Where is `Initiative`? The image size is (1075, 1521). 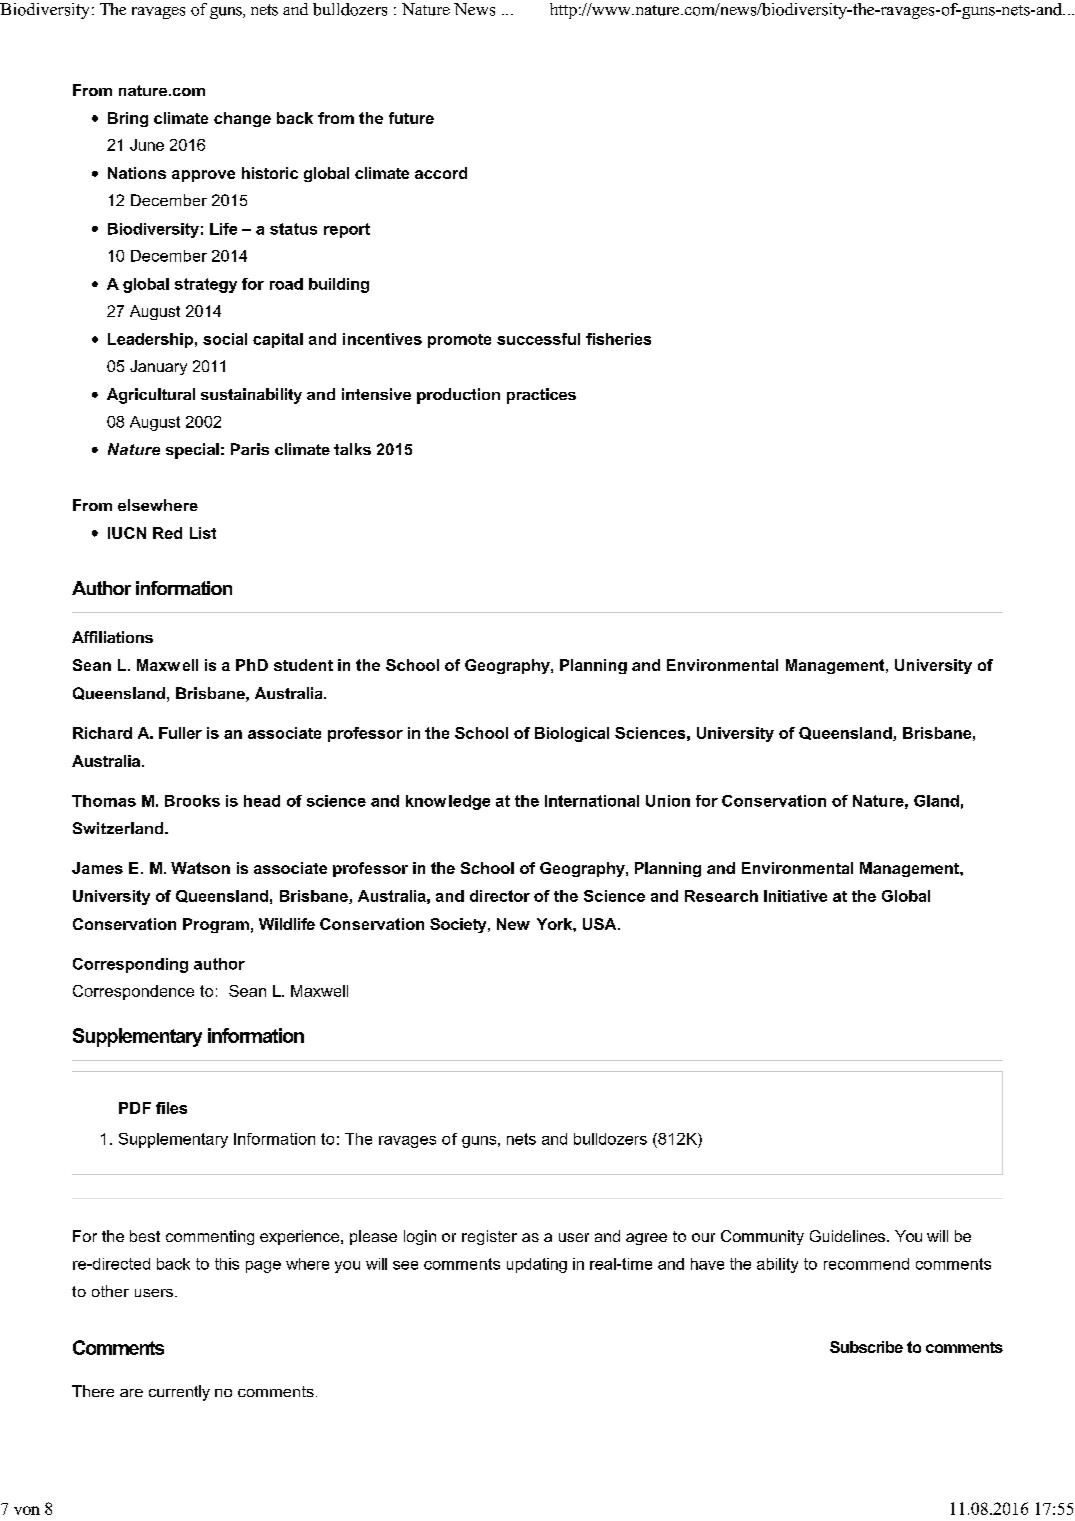 Initiative is located at coordinates (795, 896).
